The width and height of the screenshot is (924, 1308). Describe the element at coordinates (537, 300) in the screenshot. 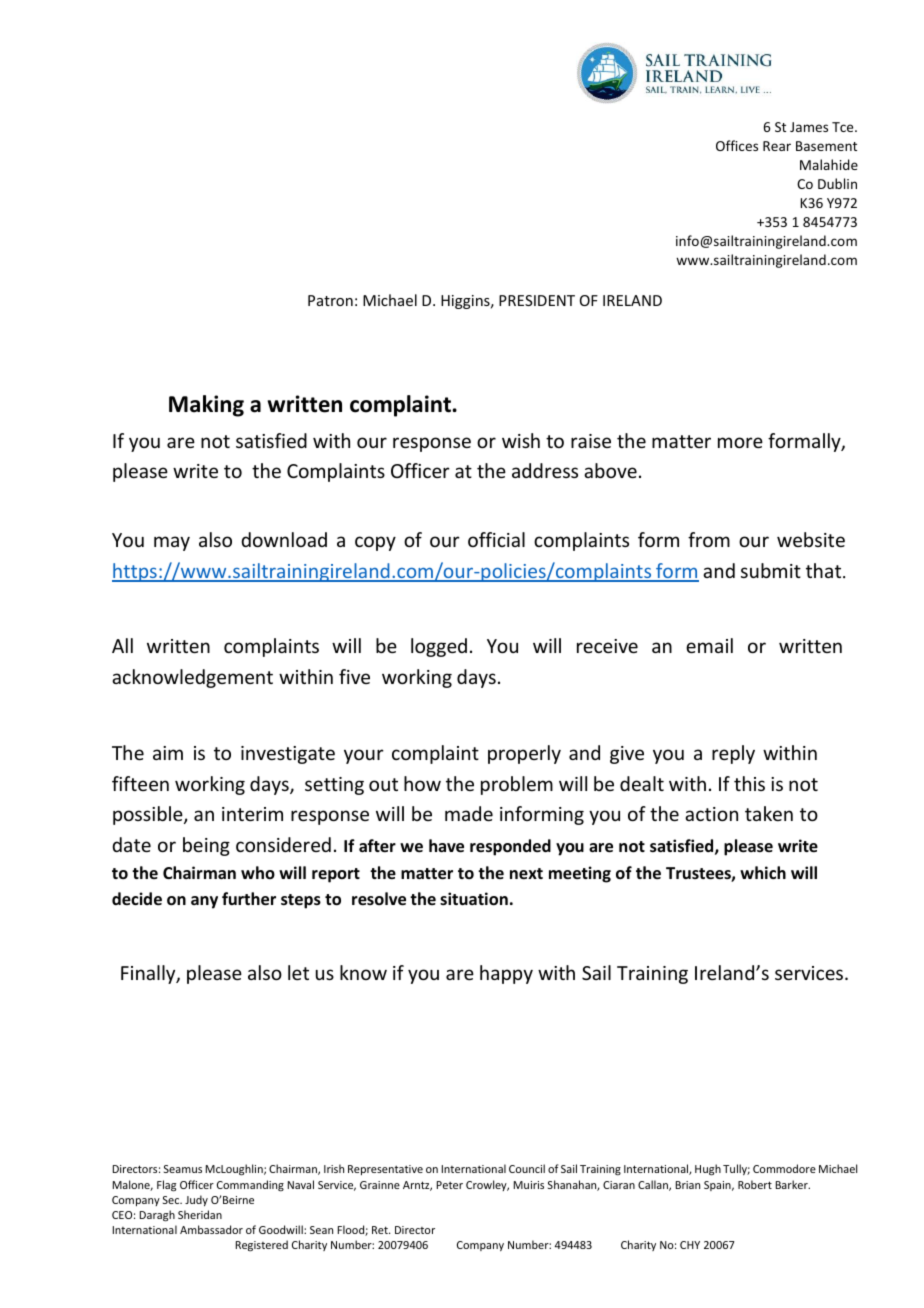

I see `PRESIDENT` at that location.
